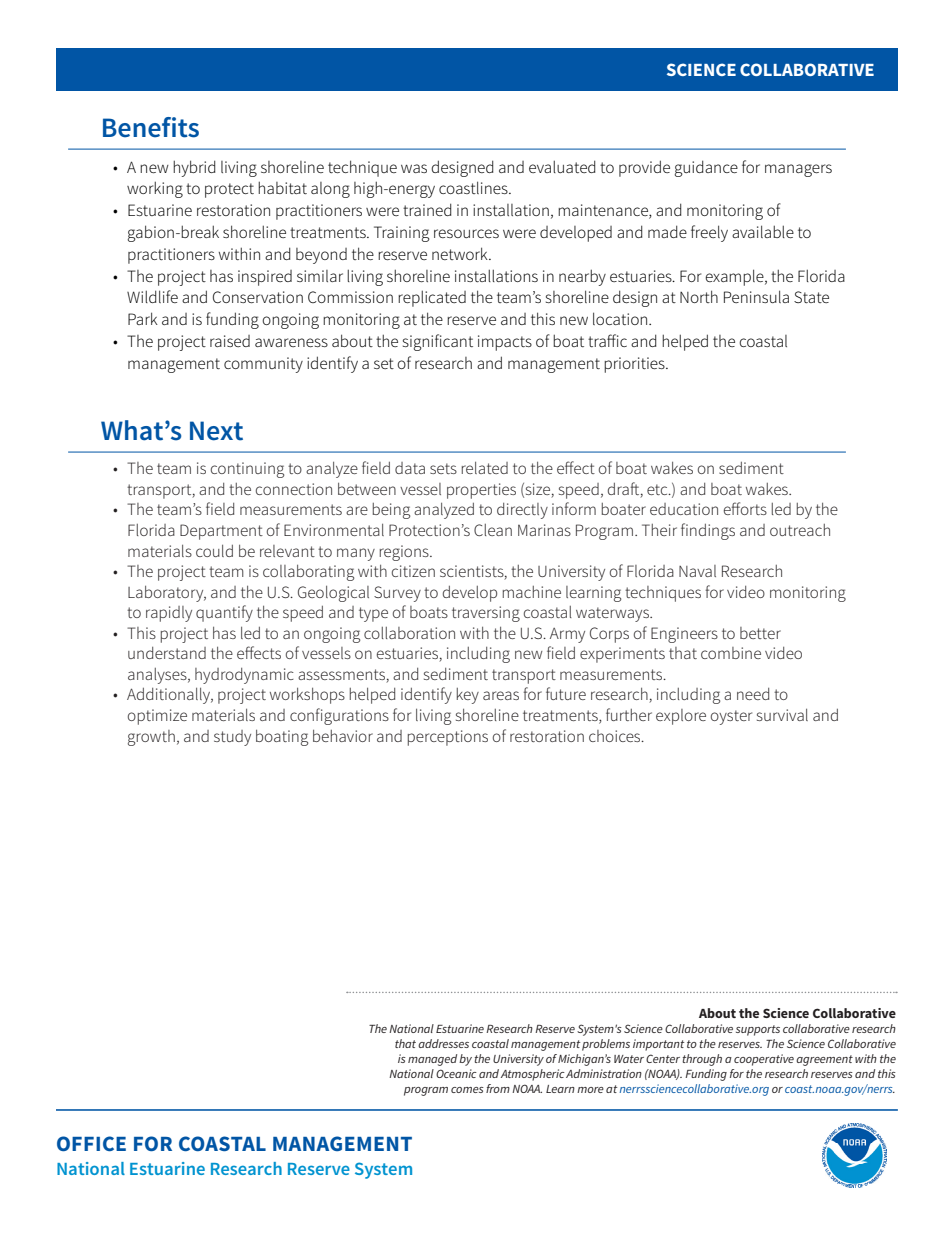 Image resolution: width=952 pixels, height=1233 pixels. I want to click on better, so click(760, 633).
